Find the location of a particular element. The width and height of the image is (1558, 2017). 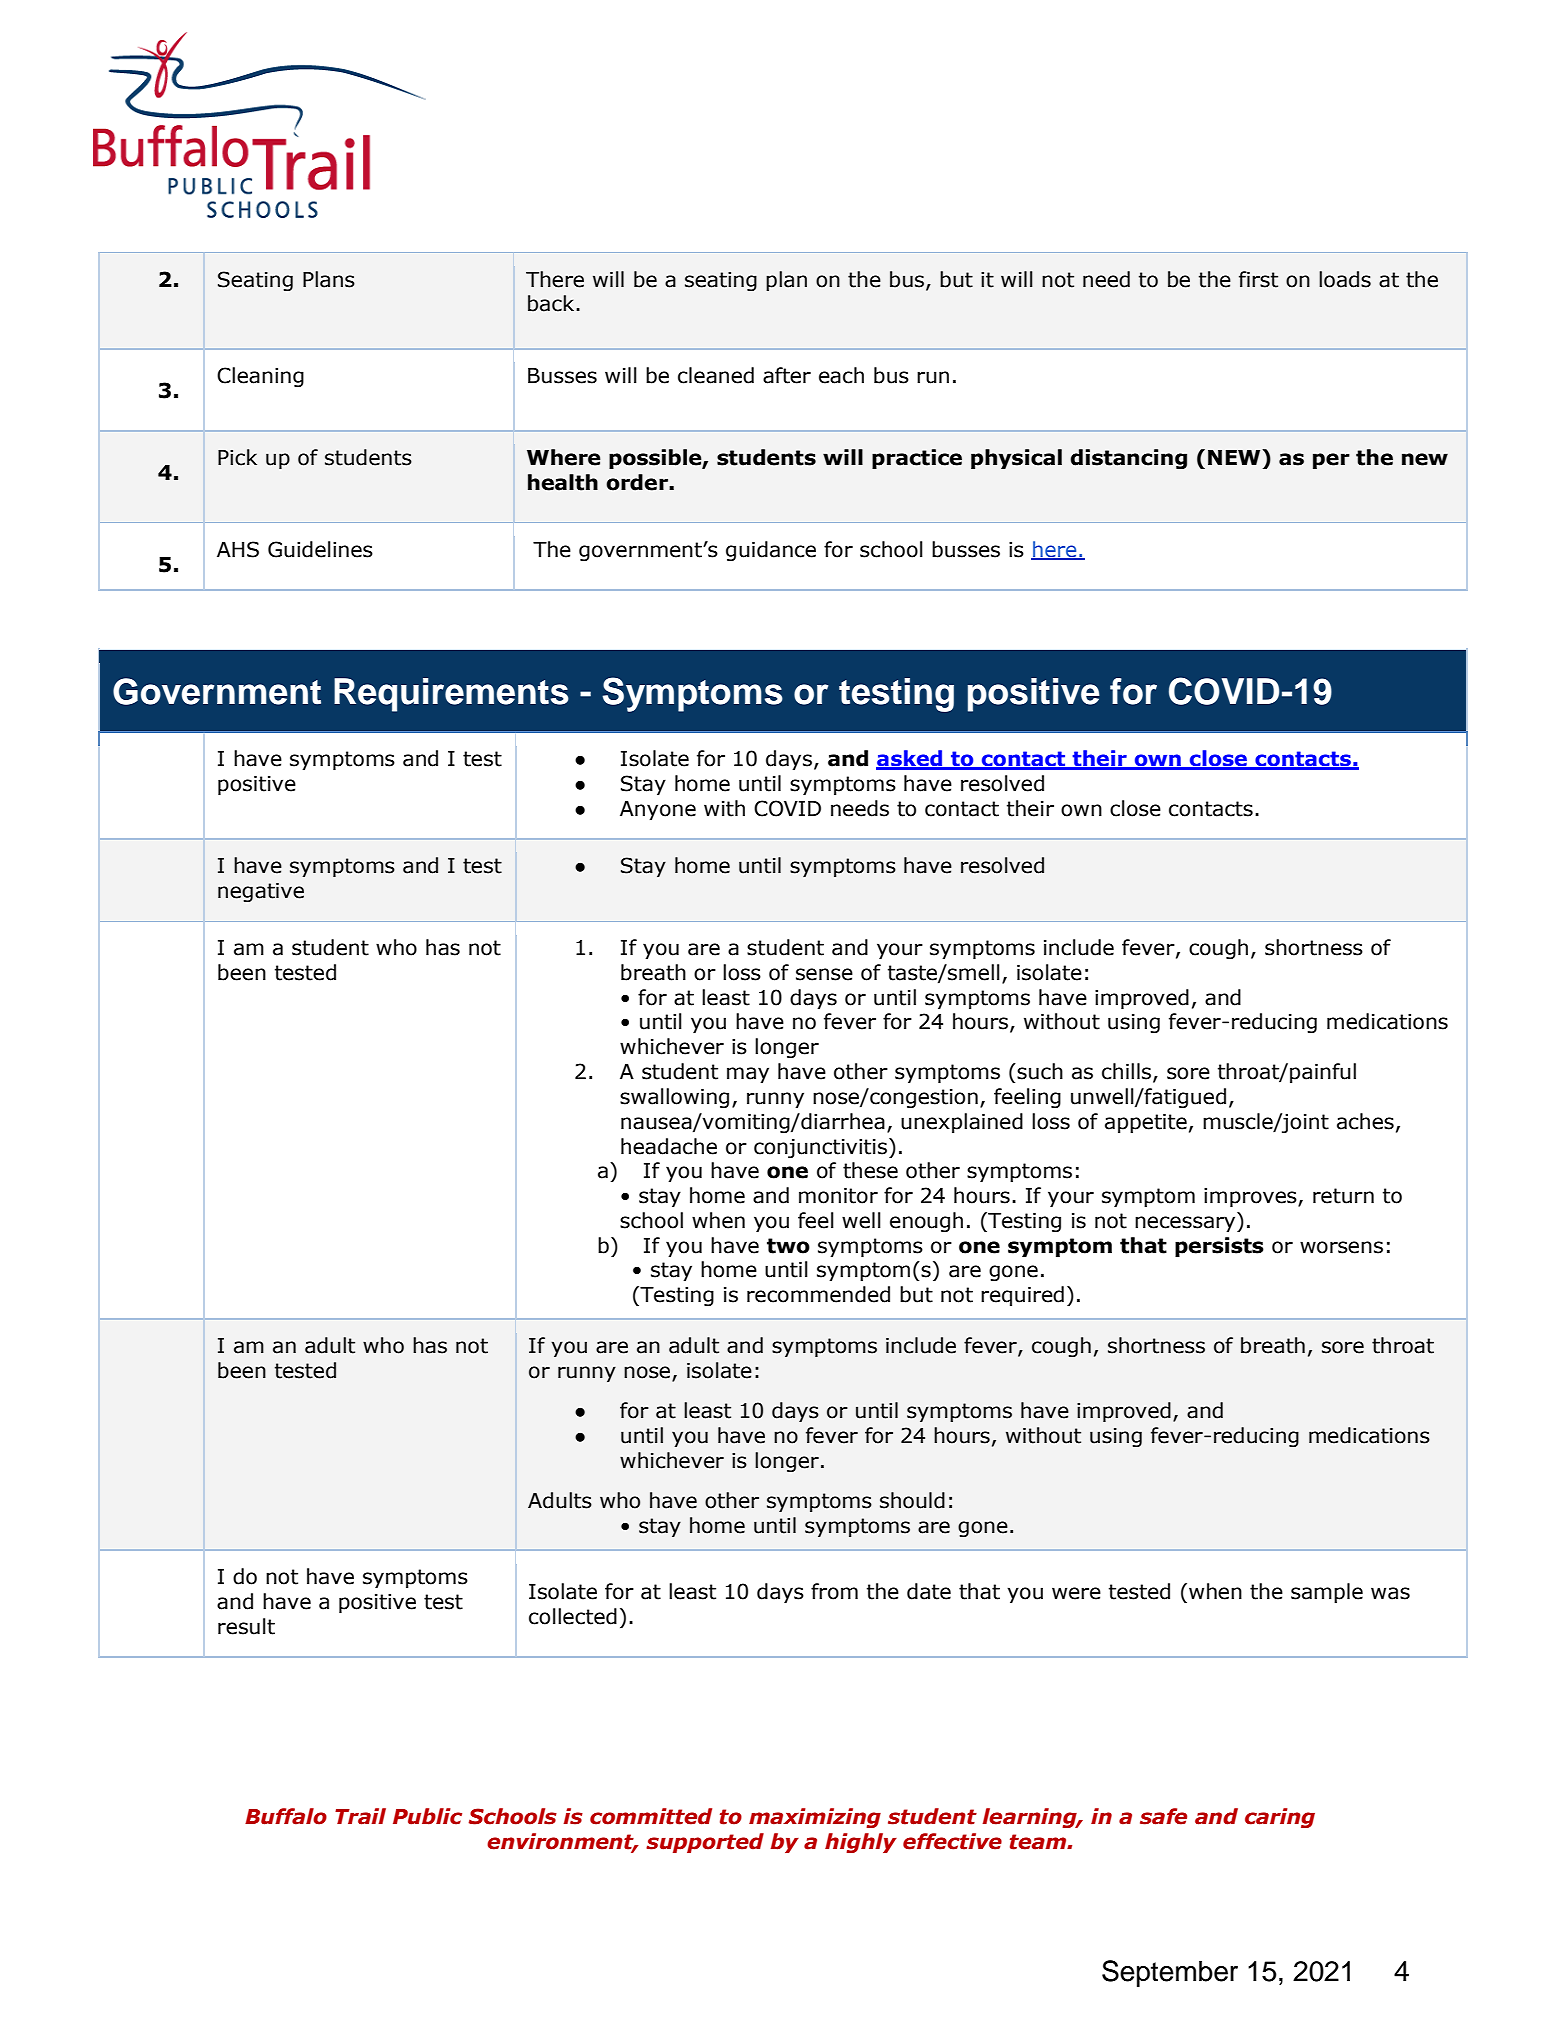

Trail is located at coordinates (360, 1816).
